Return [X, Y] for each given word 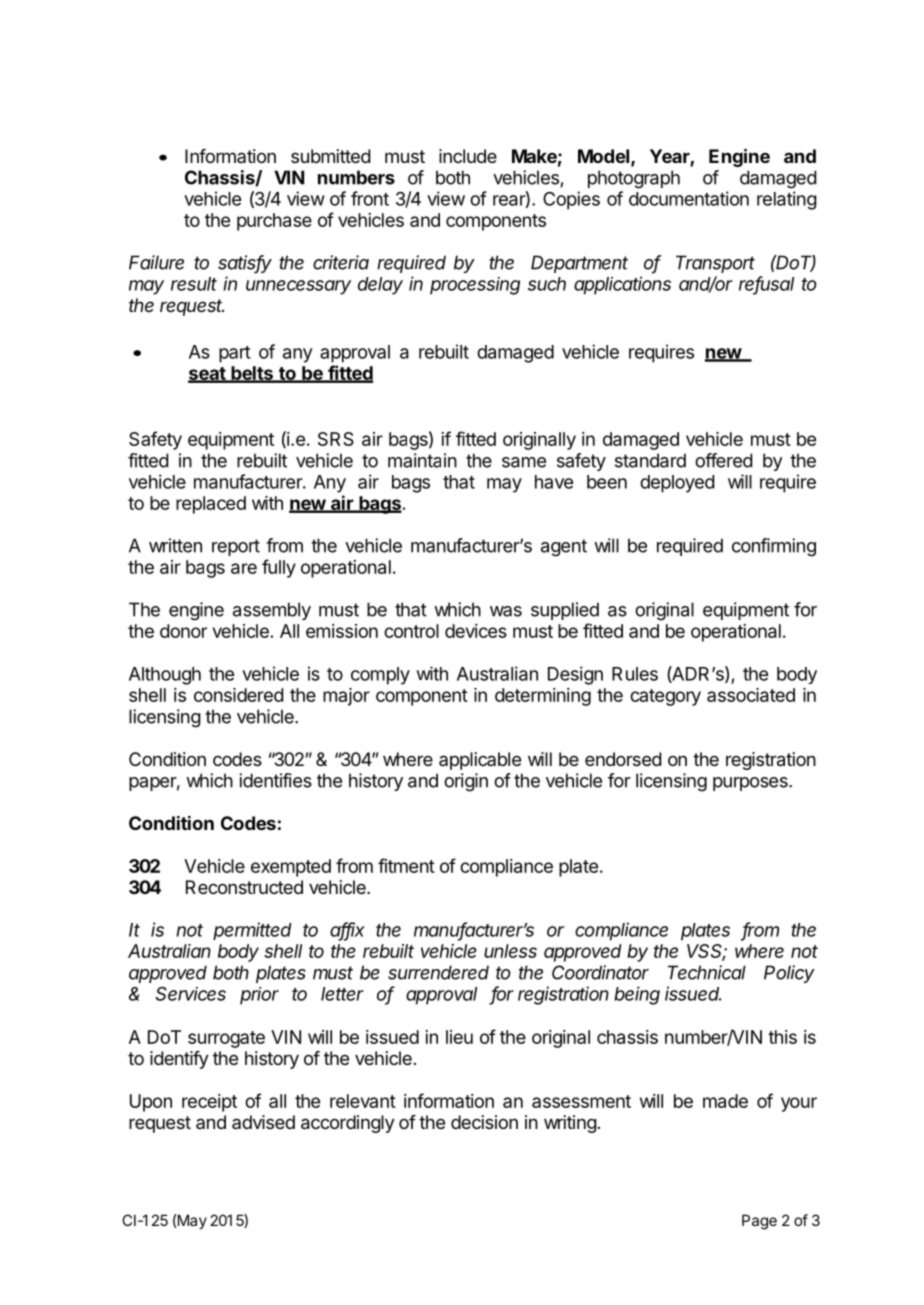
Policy [789, 974]
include [468, 156]
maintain [422, 460]
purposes [751, 784]
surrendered [438, 972]
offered [723, 460]
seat [208, 374]
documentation [689, 198]
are [244, 568]
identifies [275, 780]
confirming [774, 547]
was [506, 611]
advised [263, 1122]
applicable [480, 761]
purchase [274, 222]
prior [259, 996]
